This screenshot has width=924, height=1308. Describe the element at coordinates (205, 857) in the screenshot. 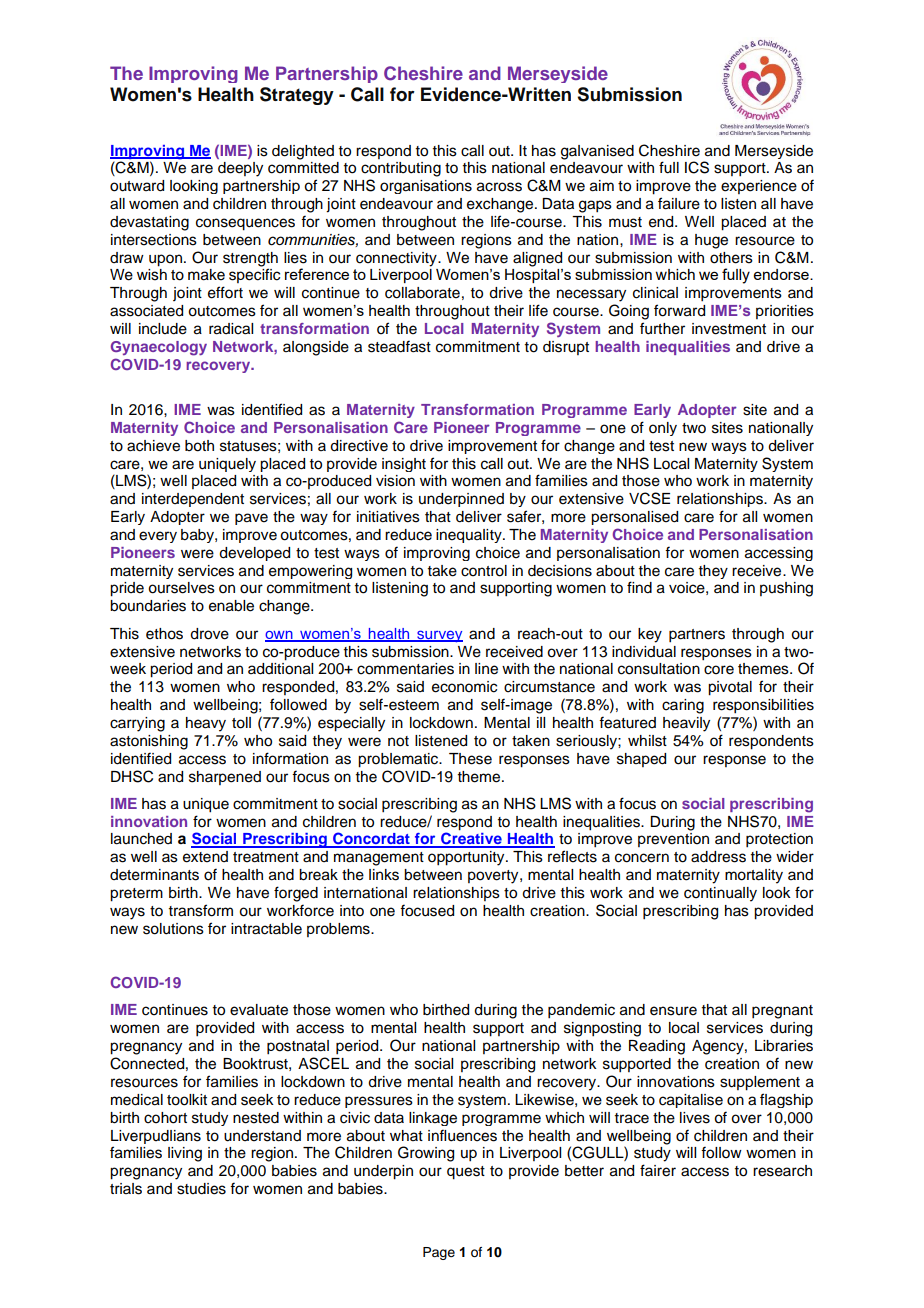

I see `extend` at that location.
